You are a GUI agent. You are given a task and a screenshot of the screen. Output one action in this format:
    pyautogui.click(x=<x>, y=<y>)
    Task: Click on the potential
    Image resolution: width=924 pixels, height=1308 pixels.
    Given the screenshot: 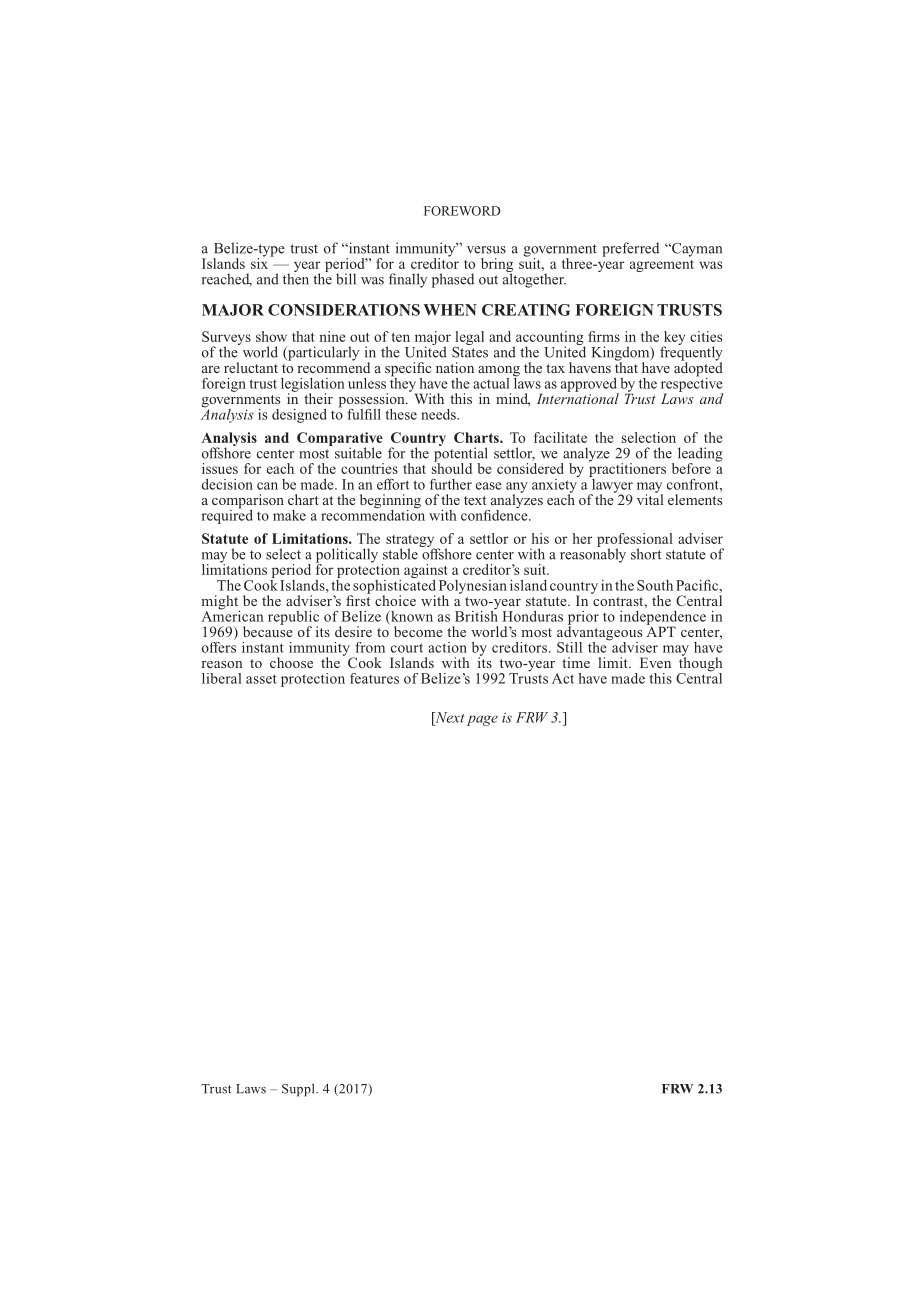 What is the action you would take?
    pyautogui.click(x=461, y=454)
